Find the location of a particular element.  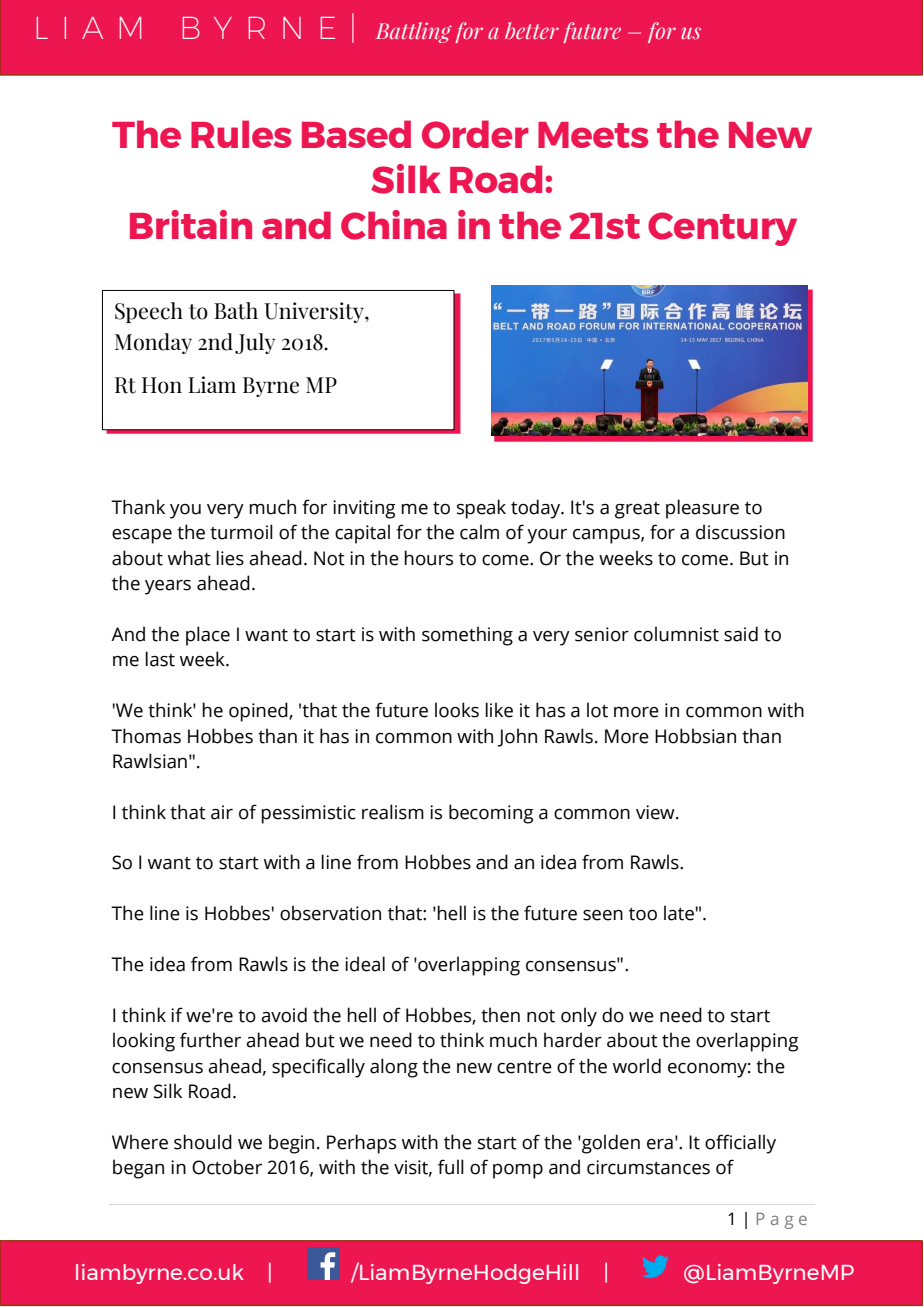

Battling is located at coordinates (414, 32).
